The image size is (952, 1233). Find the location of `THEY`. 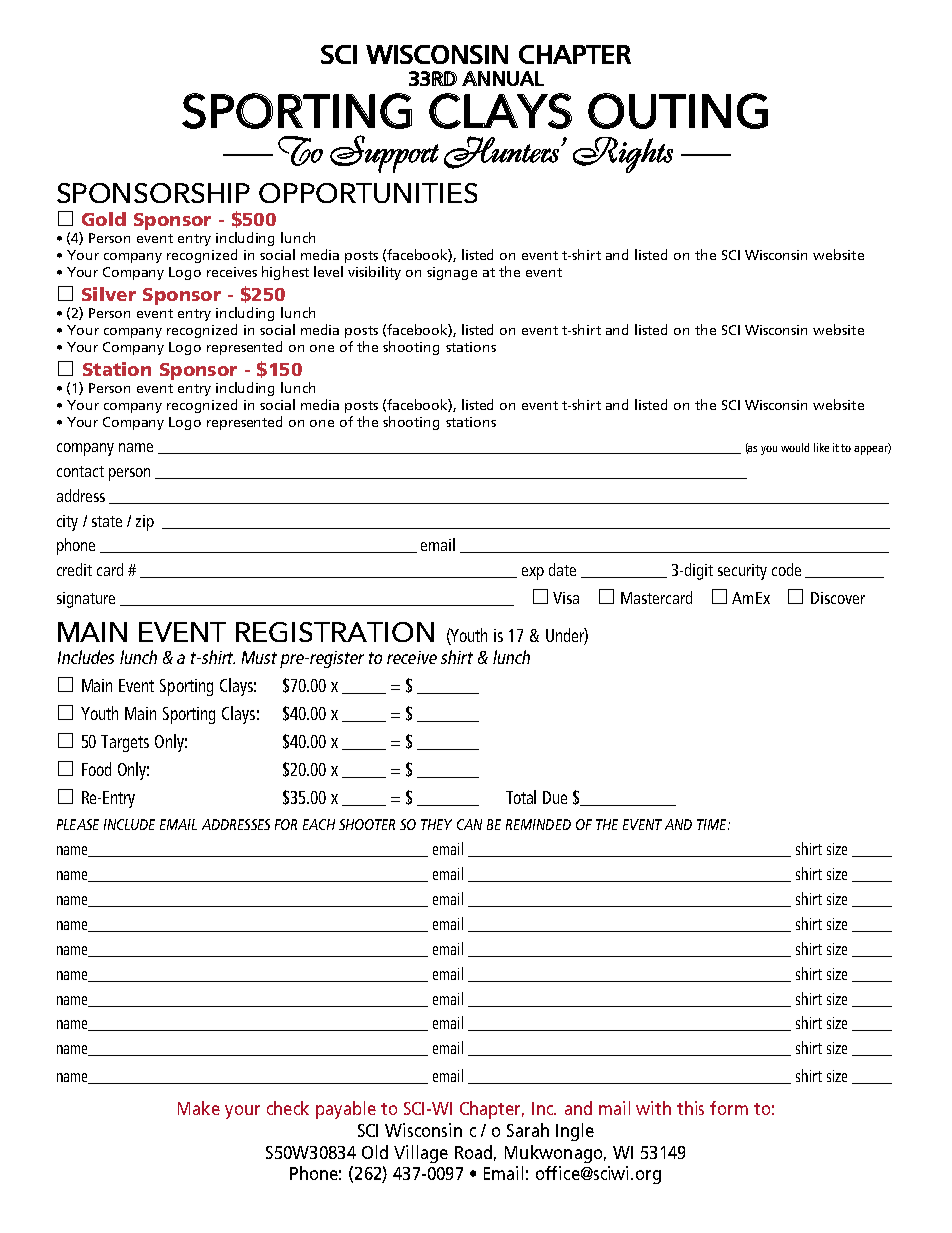

THEY is located at coordinates (436, 824).
